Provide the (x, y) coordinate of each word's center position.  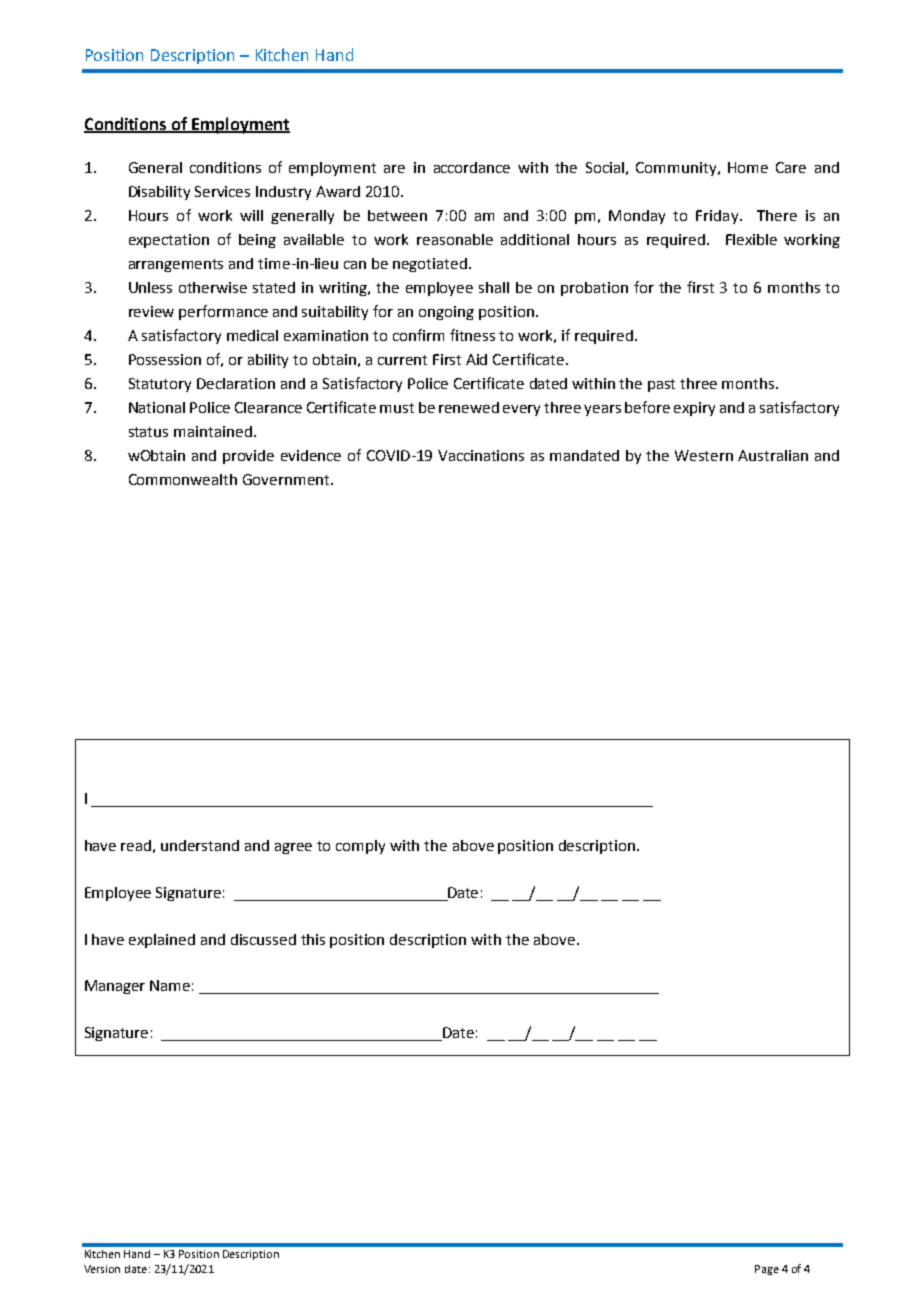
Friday (717, 217)
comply (360, 847)
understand (200, 845)
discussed (263, 939)
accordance (472, 167)
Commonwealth (183, 479)
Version (102, 1269)
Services (222, 191)
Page (767, 1270)
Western (704, 455)
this (313, 939)
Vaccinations (481, 455)
